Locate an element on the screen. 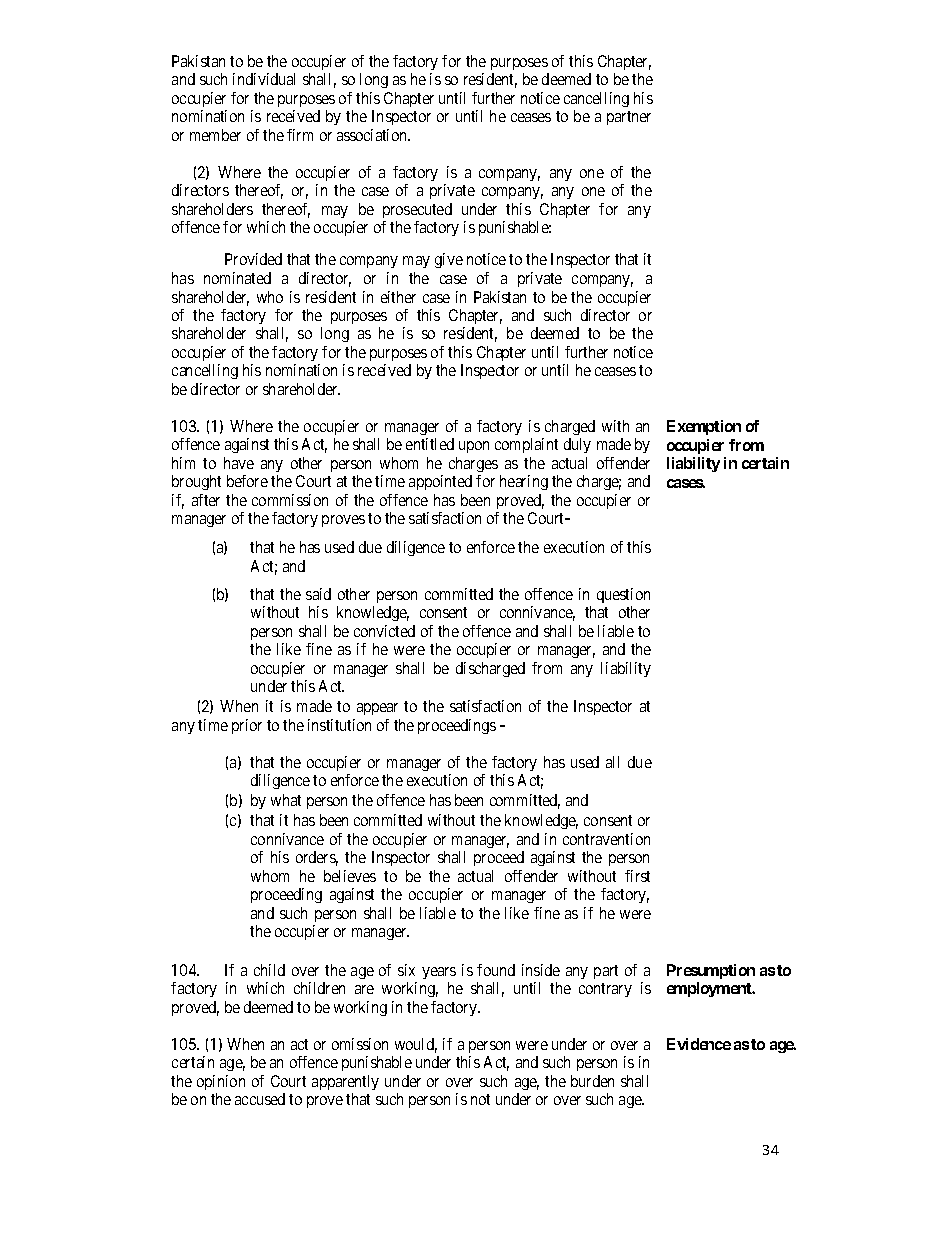 The image size is (952, 1233). individual is located at coordinates (264, 79).
